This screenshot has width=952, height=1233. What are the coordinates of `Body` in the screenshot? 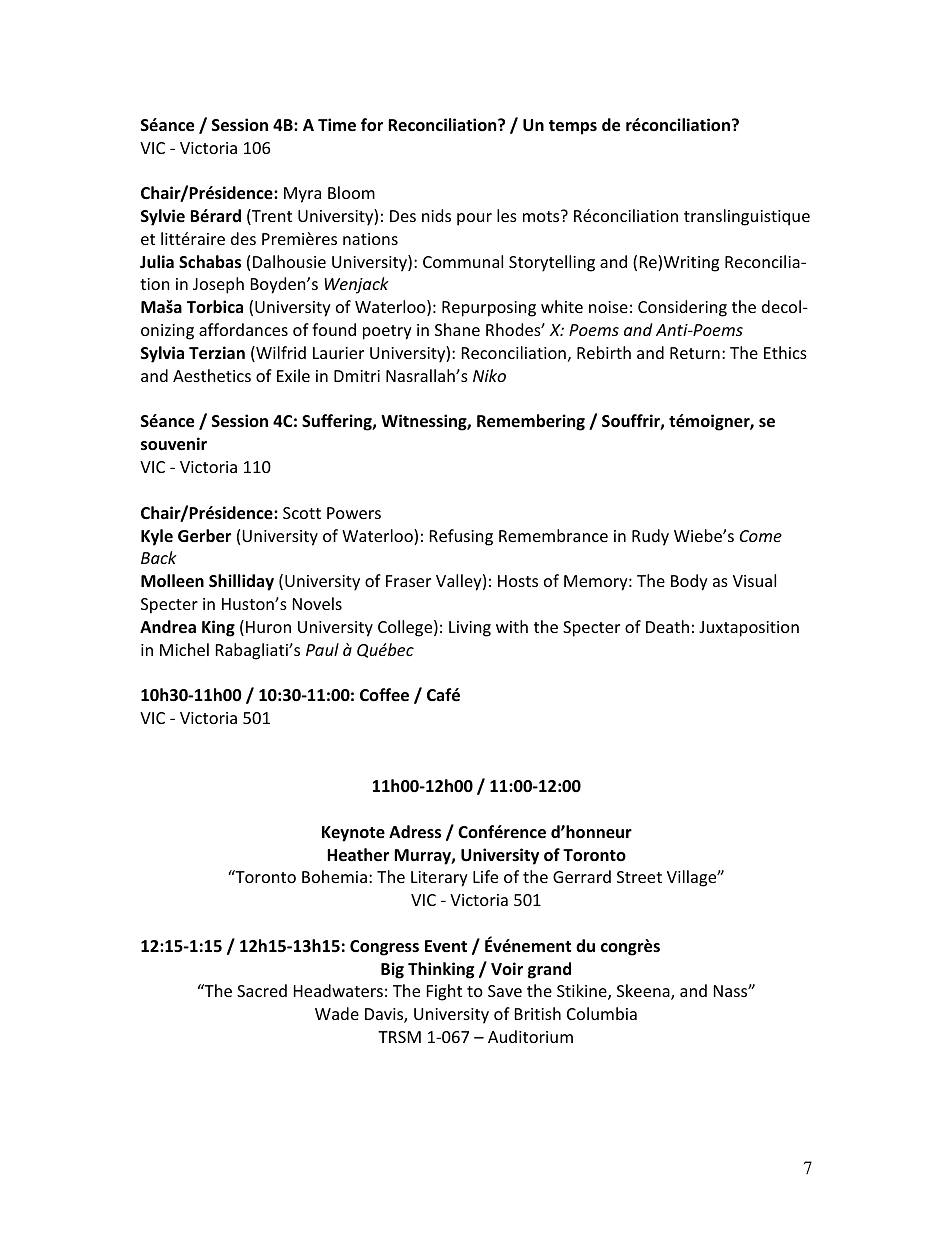 It's located at (689, 582).
